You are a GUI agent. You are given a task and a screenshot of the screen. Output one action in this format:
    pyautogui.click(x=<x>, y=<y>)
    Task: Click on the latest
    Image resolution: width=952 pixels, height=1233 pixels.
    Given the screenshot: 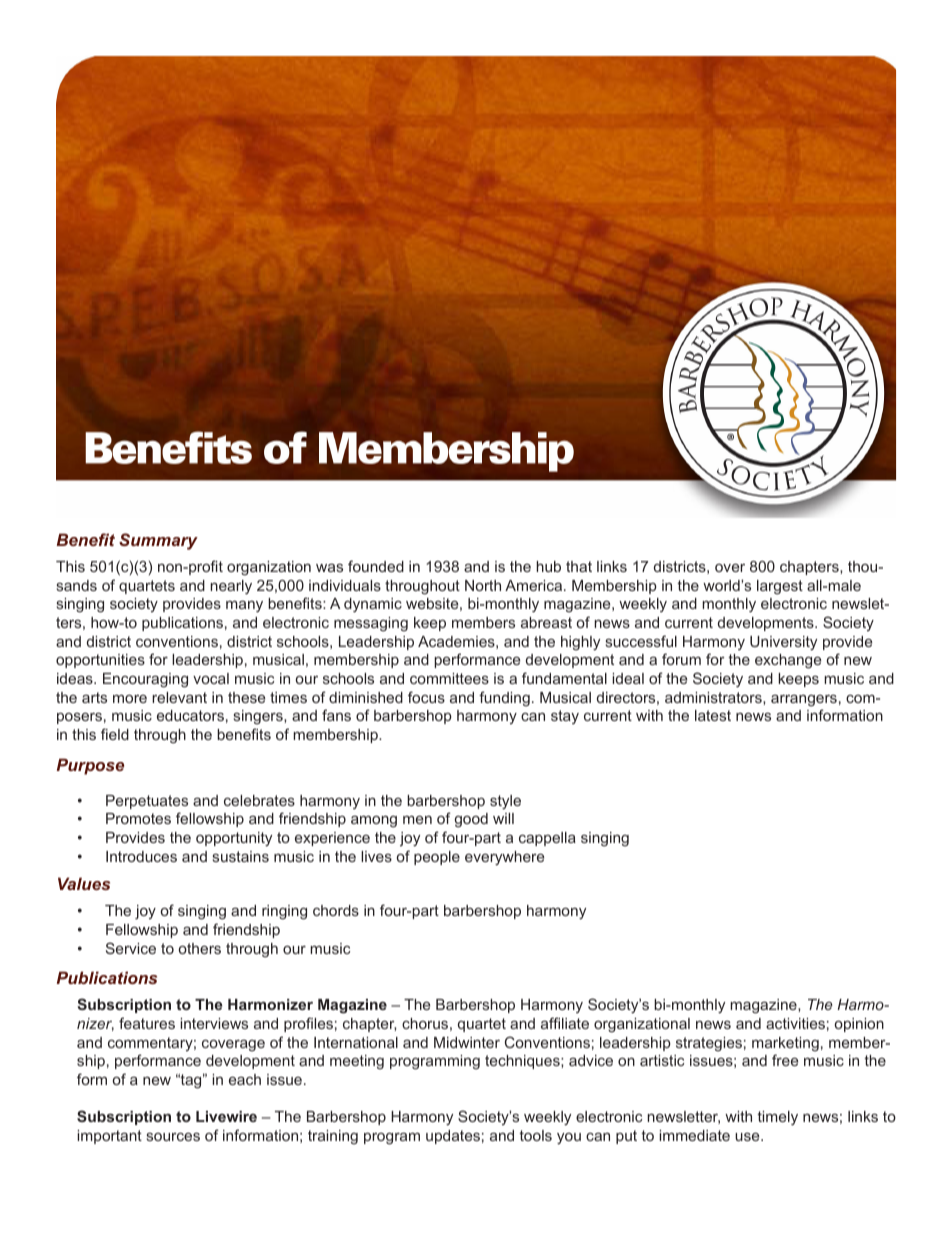 What is the action you would take?
    pyautogui.click(x=713, y=715)
